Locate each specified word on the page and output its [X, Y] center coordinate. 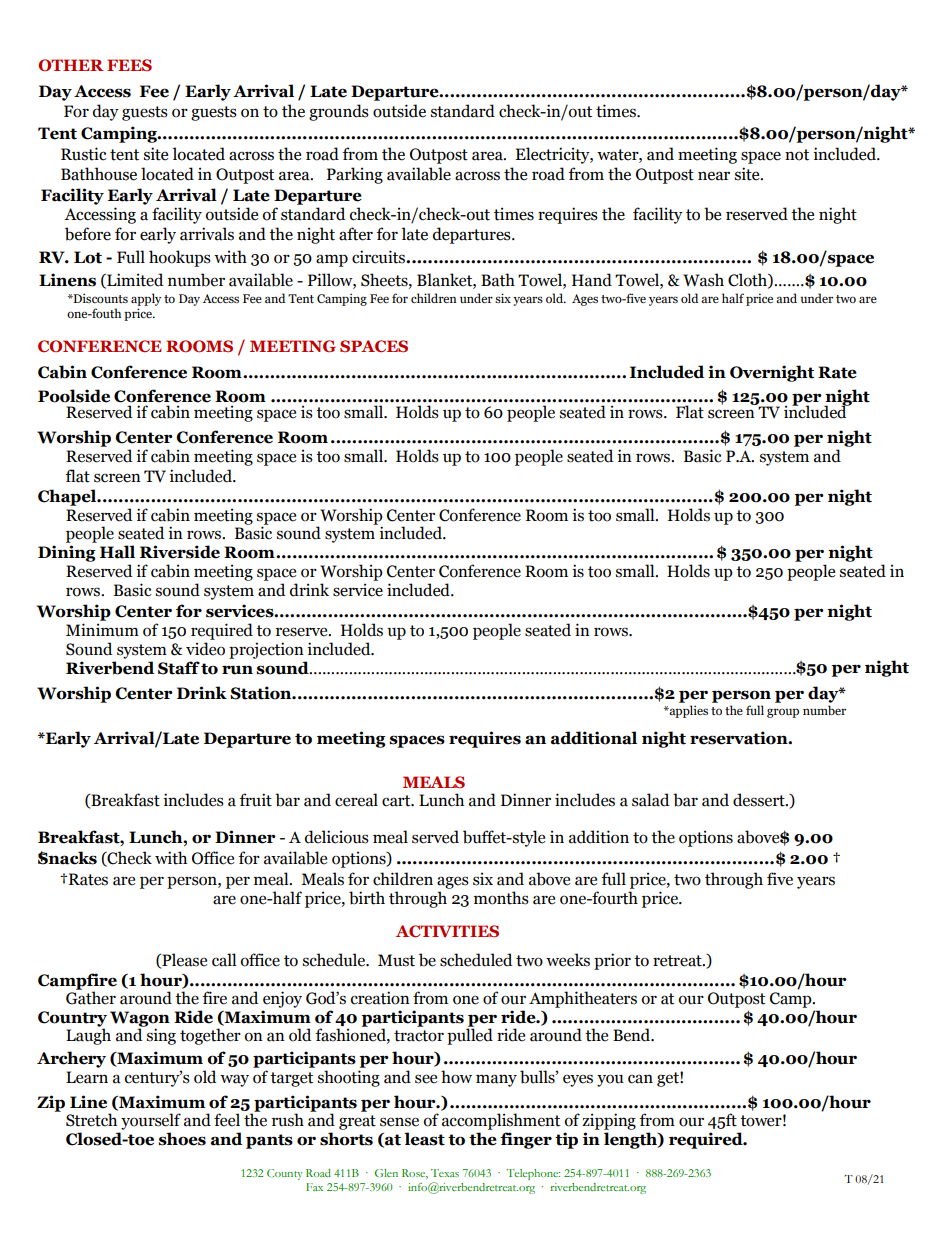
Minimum [102, 630]
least [424, 1139]
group [783, 713]
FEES [129, 65]
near [714, 176]
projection [266, 650]
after [356, 234]
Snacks [67, 858]
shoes [182, 1139]
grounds [339, 112]
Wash [703, 280]
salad [650, 800]
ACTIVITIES [447, 931]
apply [146, 299]
